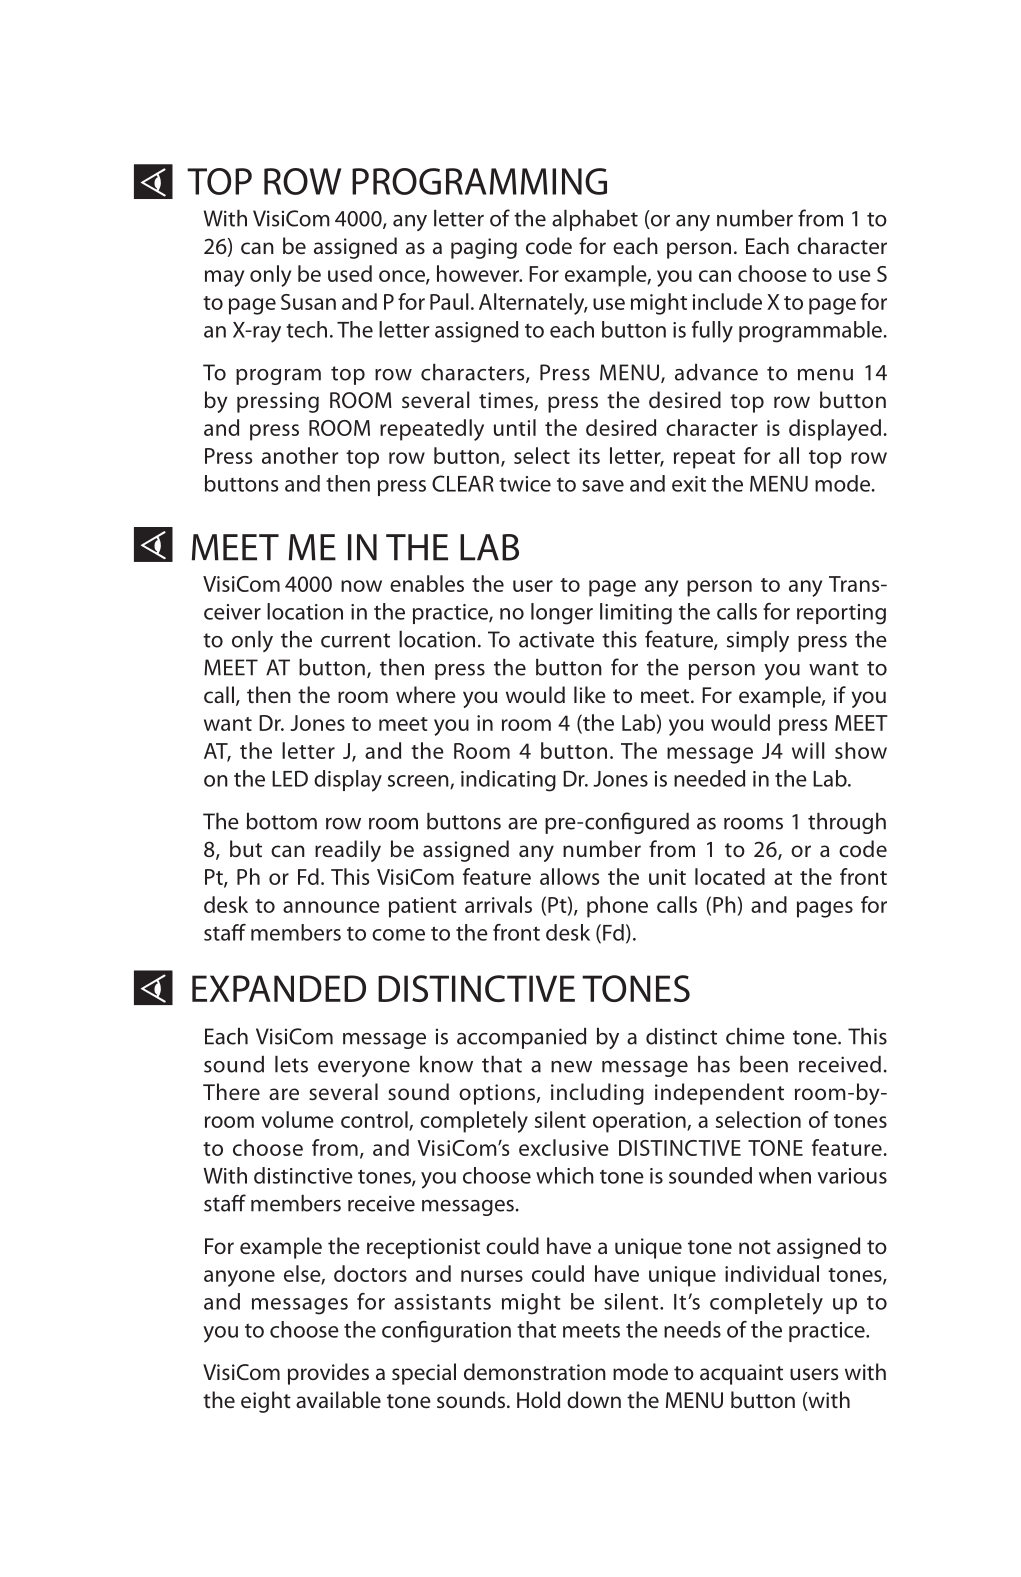  I want to click on through, so click(847, 823).
